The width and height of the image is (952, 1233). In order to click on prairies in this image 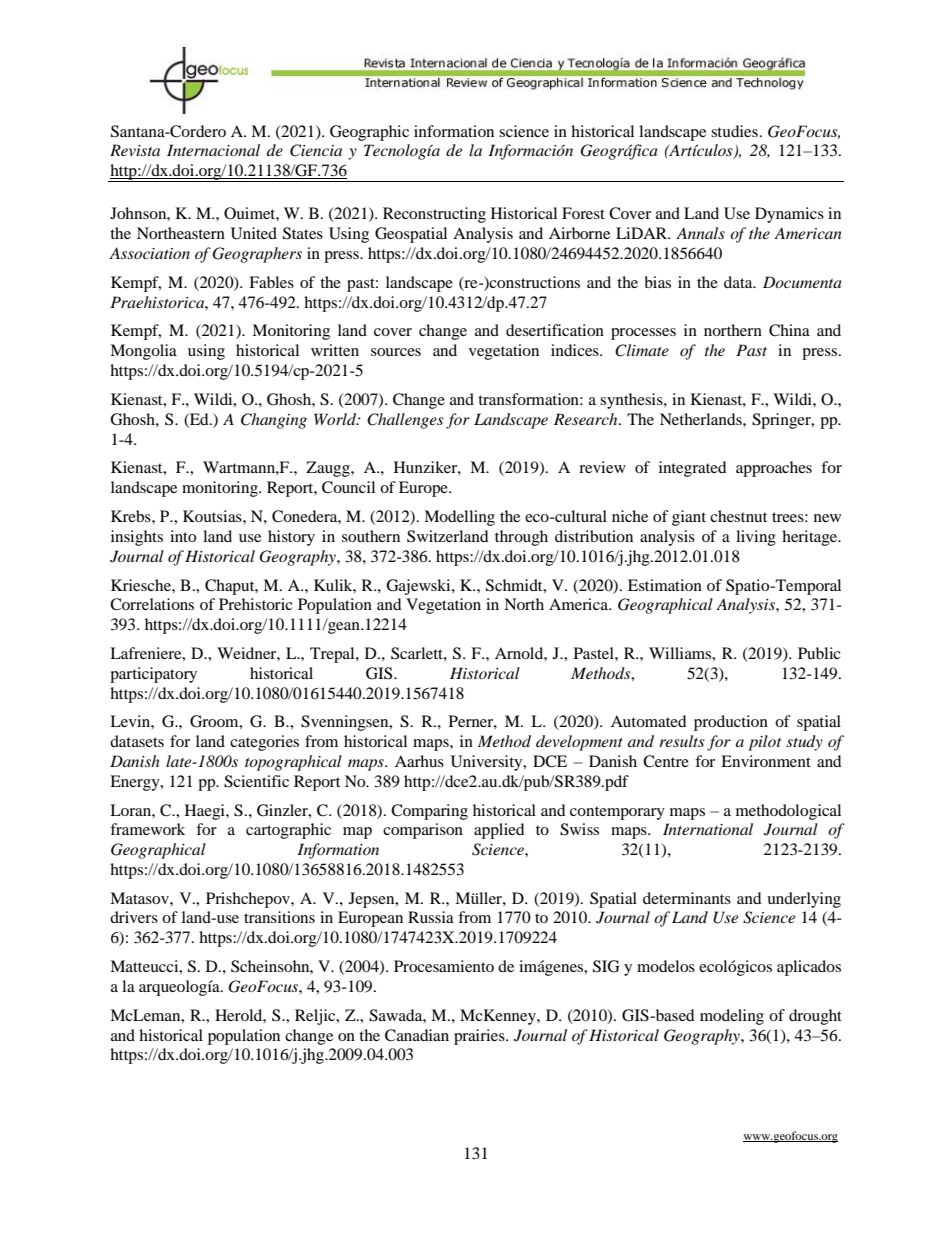, I will do `click(480, 1037)`.
